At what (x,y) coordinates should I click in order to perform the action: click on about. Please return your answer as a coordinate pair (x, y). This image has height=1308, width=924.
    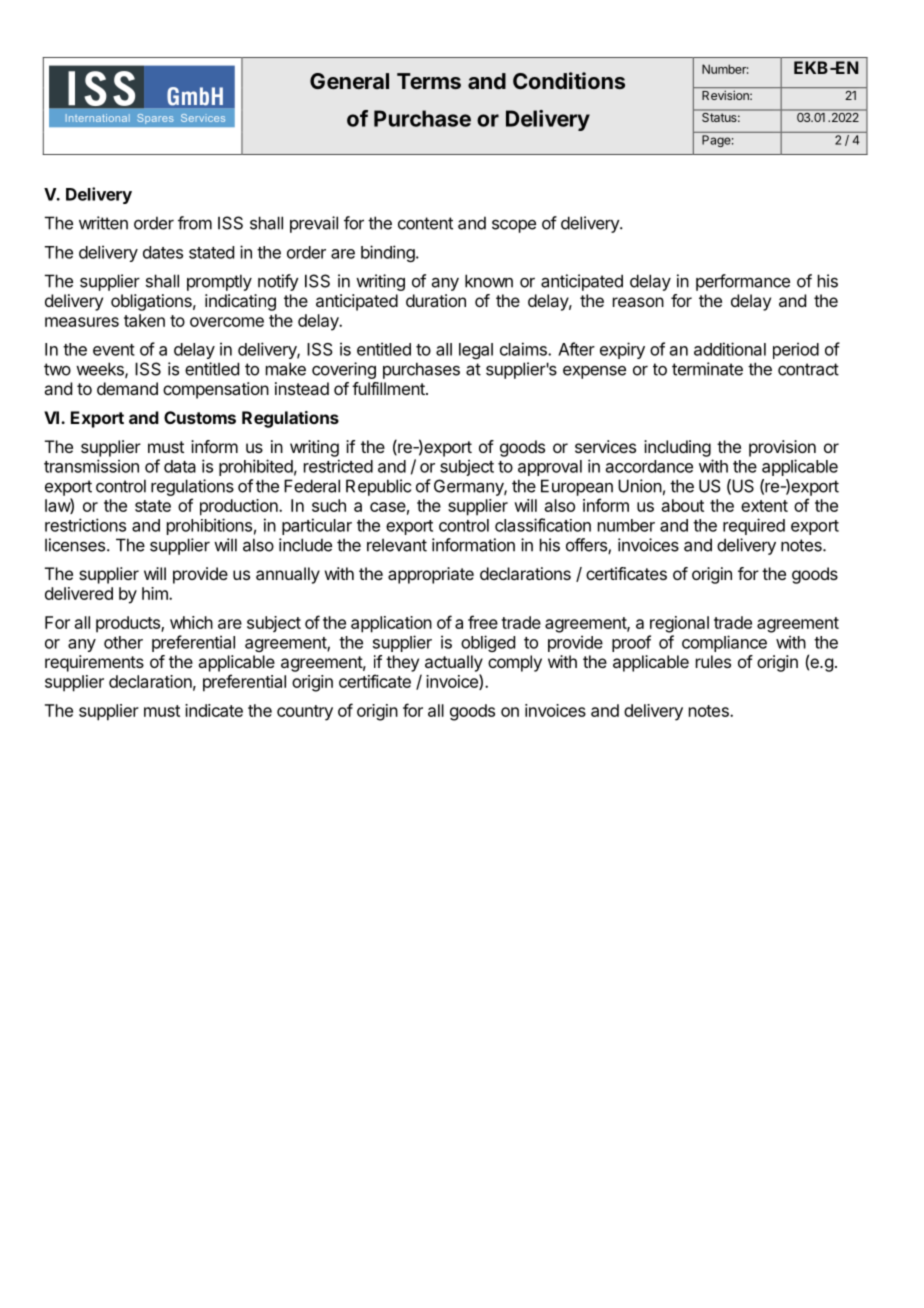
    Looking at the image, I should click on (683, 505).
